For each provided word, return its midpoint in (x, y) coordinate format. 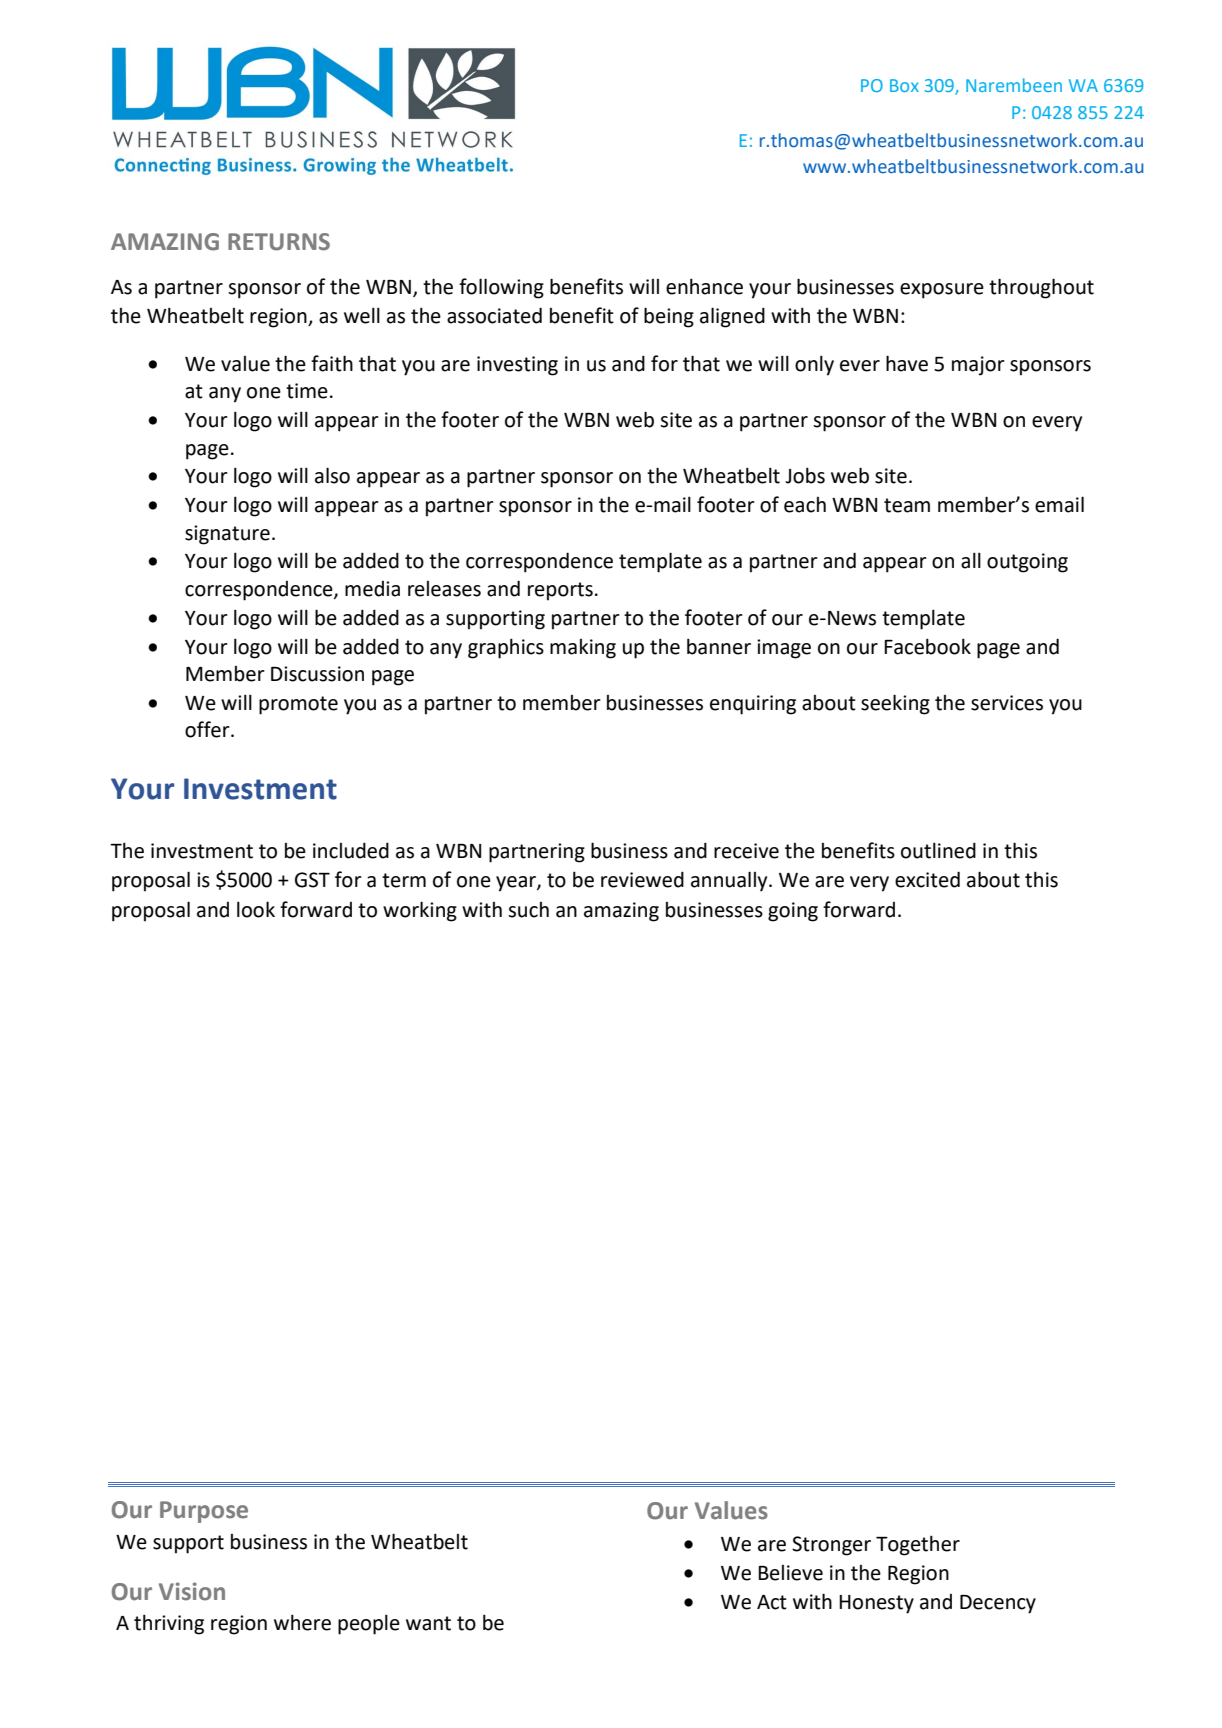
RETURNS (279, 242)
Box (904, 85)
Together (918, 1545)
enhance (704, 286)
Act (772, 1602)
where (302, 1622)
